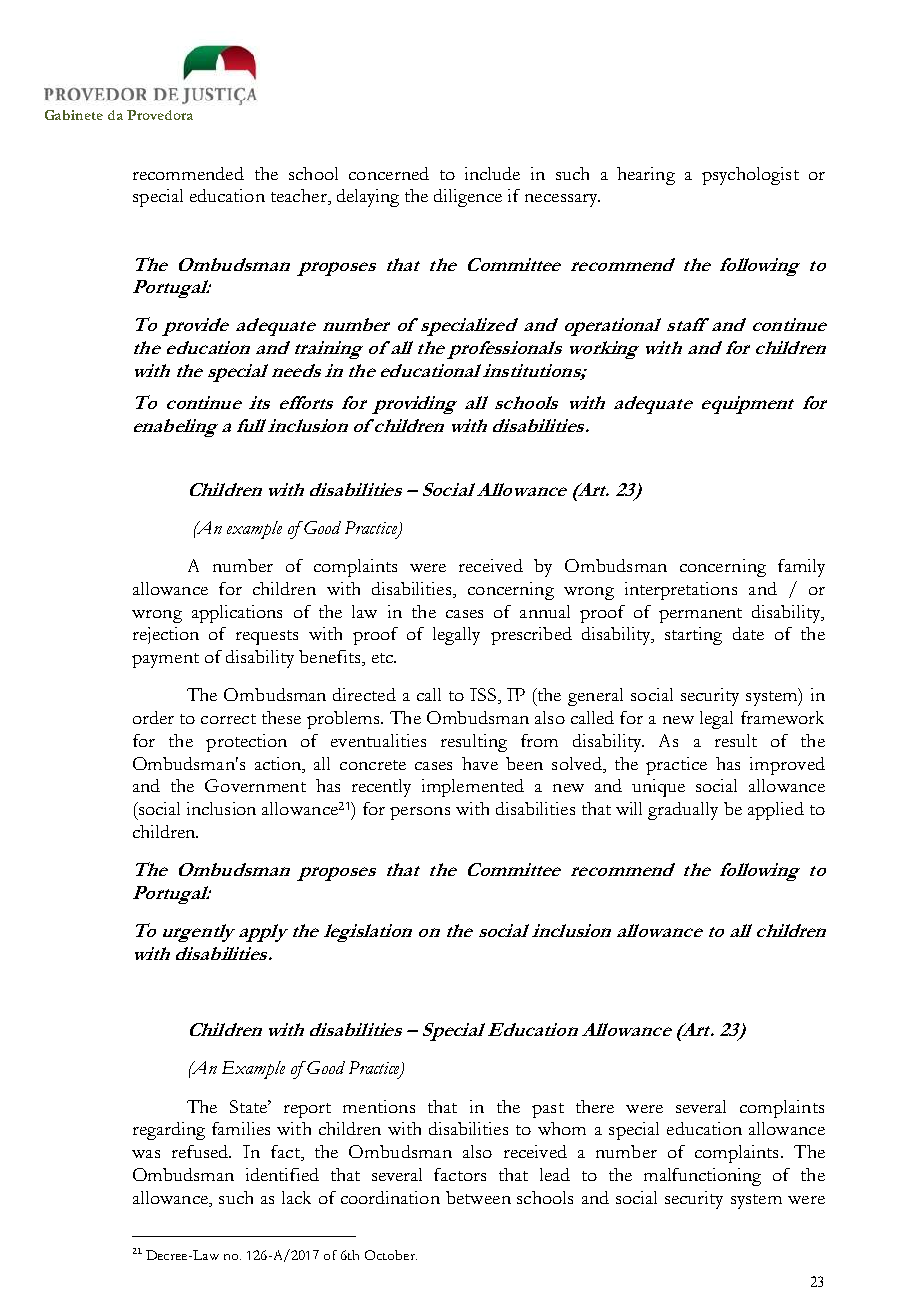 Image resolution: width=924 pixels, height=1308 pixels. Describe the element at coordinates (237, 614) in the document. I see `applications` at that location.
